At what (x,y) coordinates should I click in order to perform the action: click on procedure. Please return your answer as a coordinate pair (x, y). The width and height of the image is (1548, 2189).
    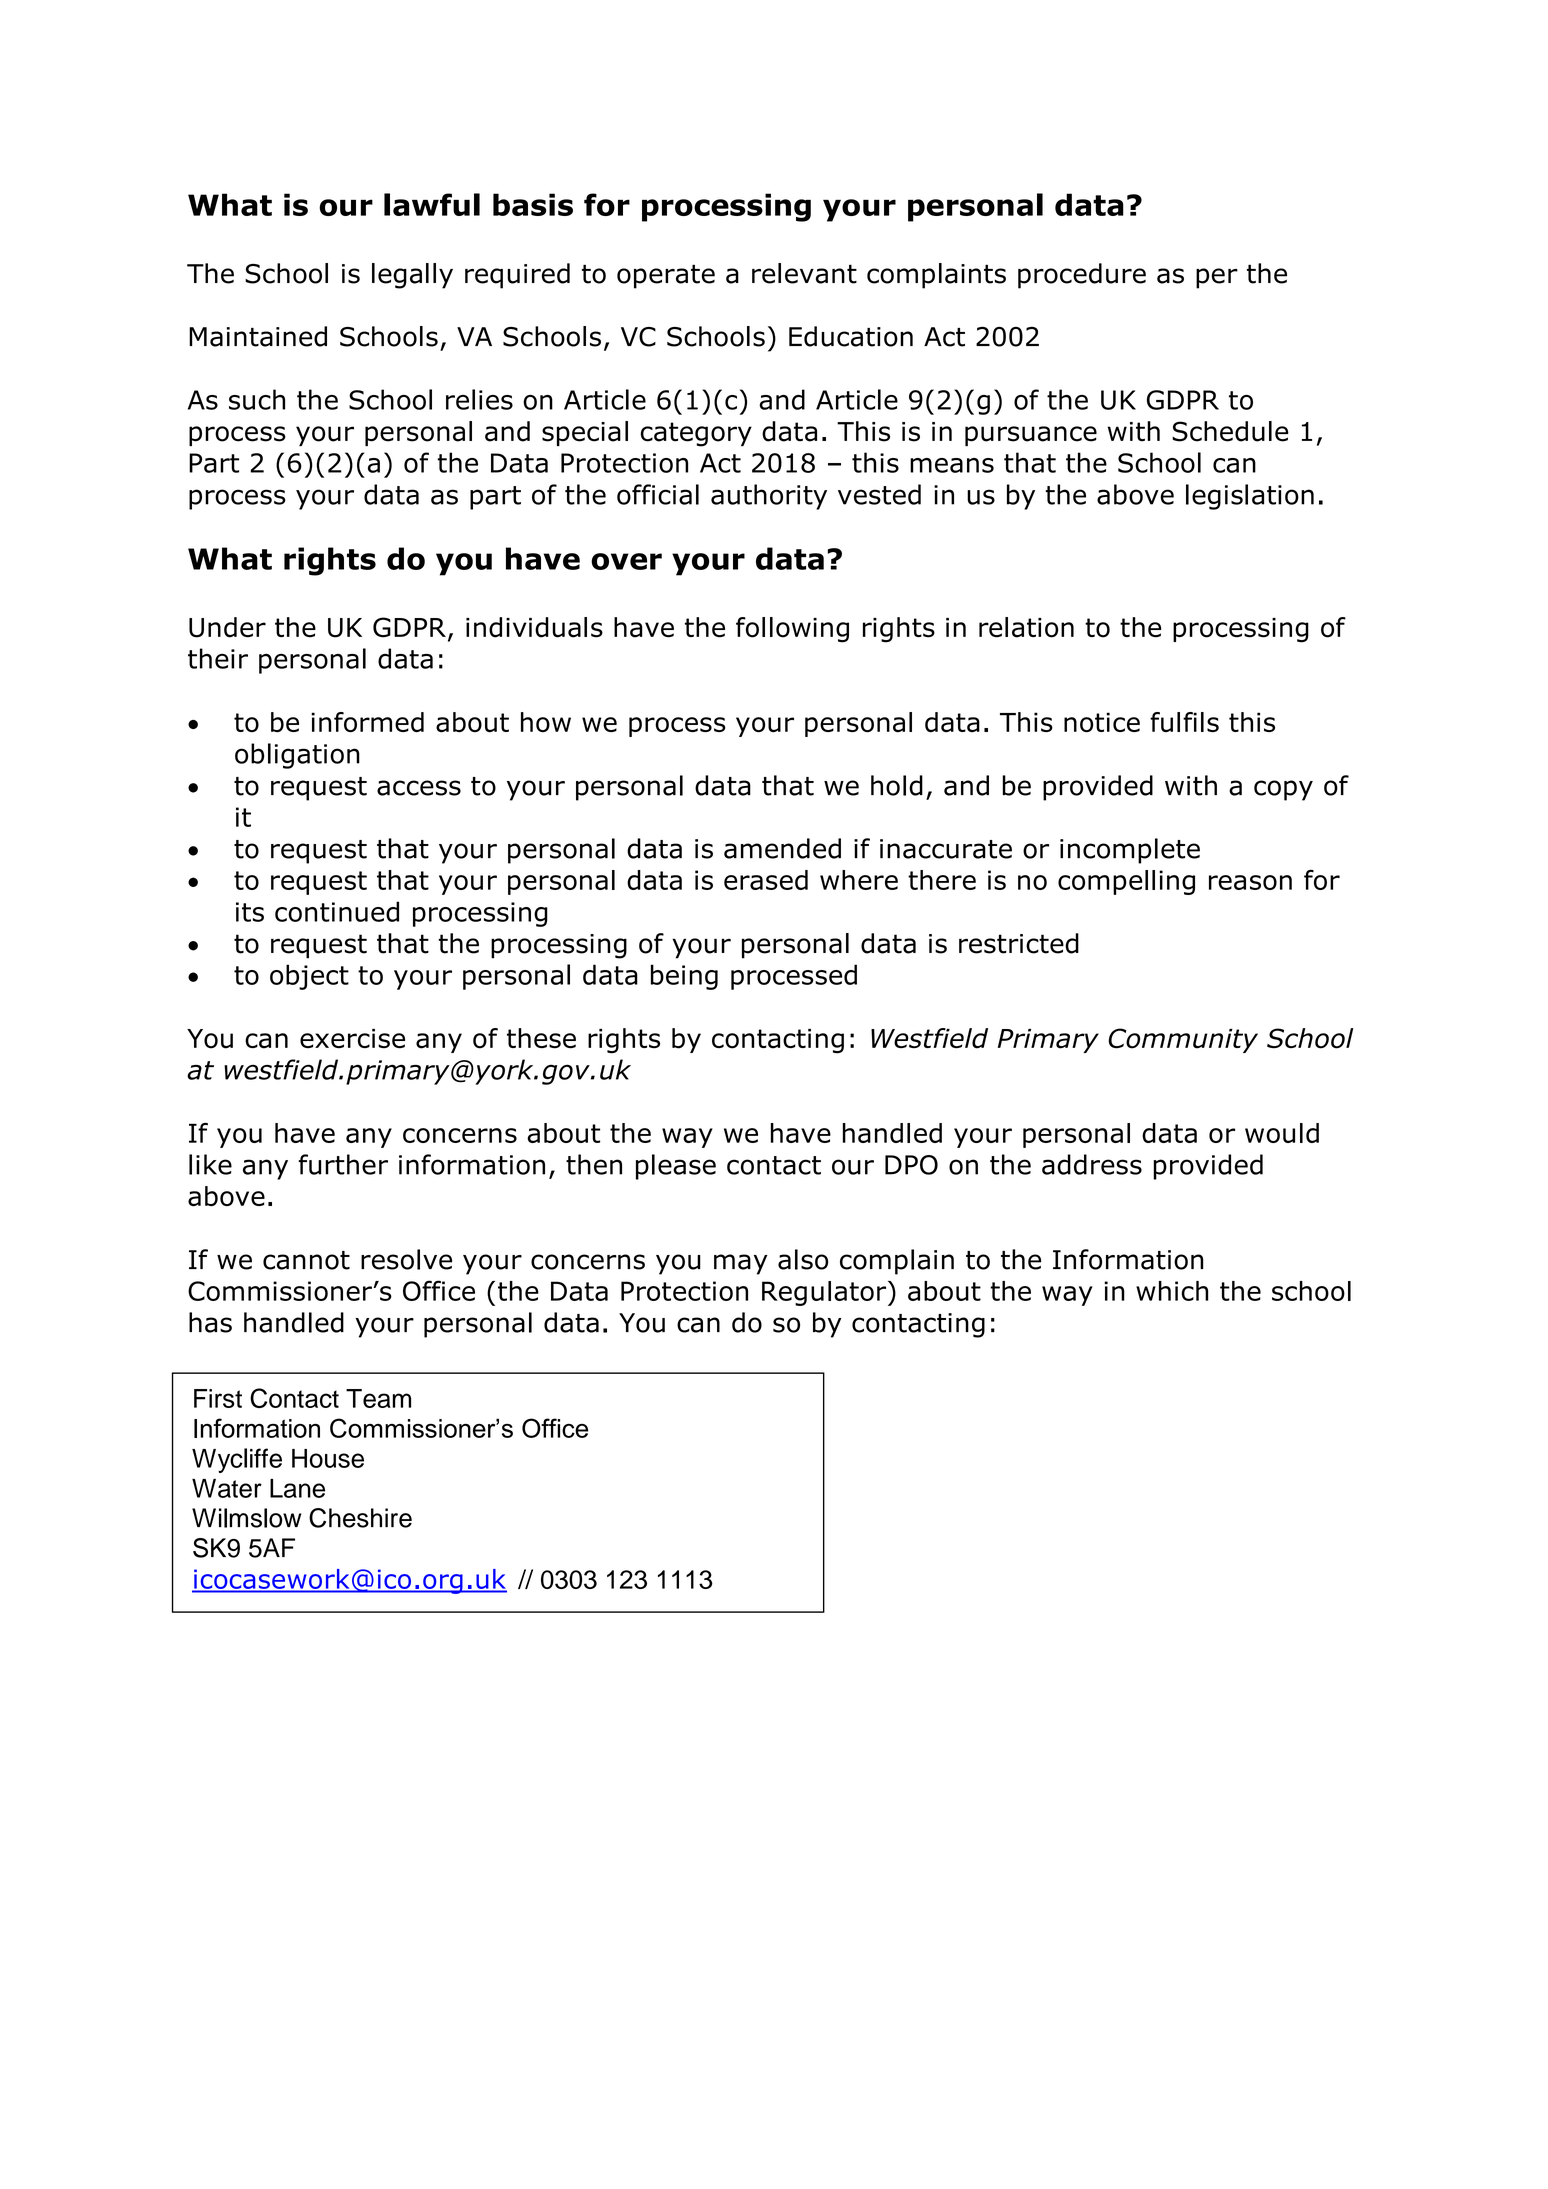
    Looking at the image, I should click on (1082, 276).
